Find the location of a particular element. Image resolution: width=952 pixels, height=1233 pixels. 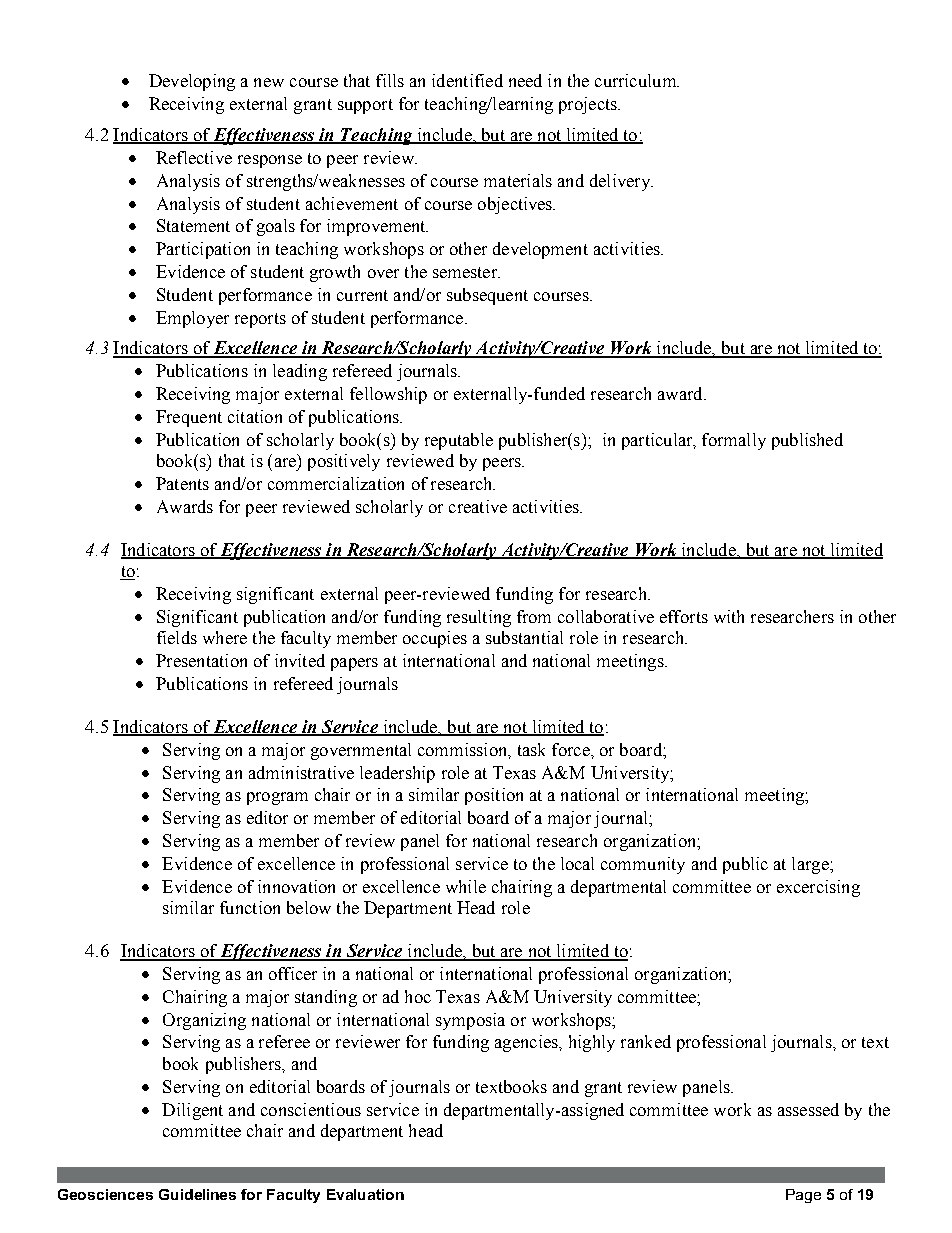

Developing is located at coordinates (192, 82).
